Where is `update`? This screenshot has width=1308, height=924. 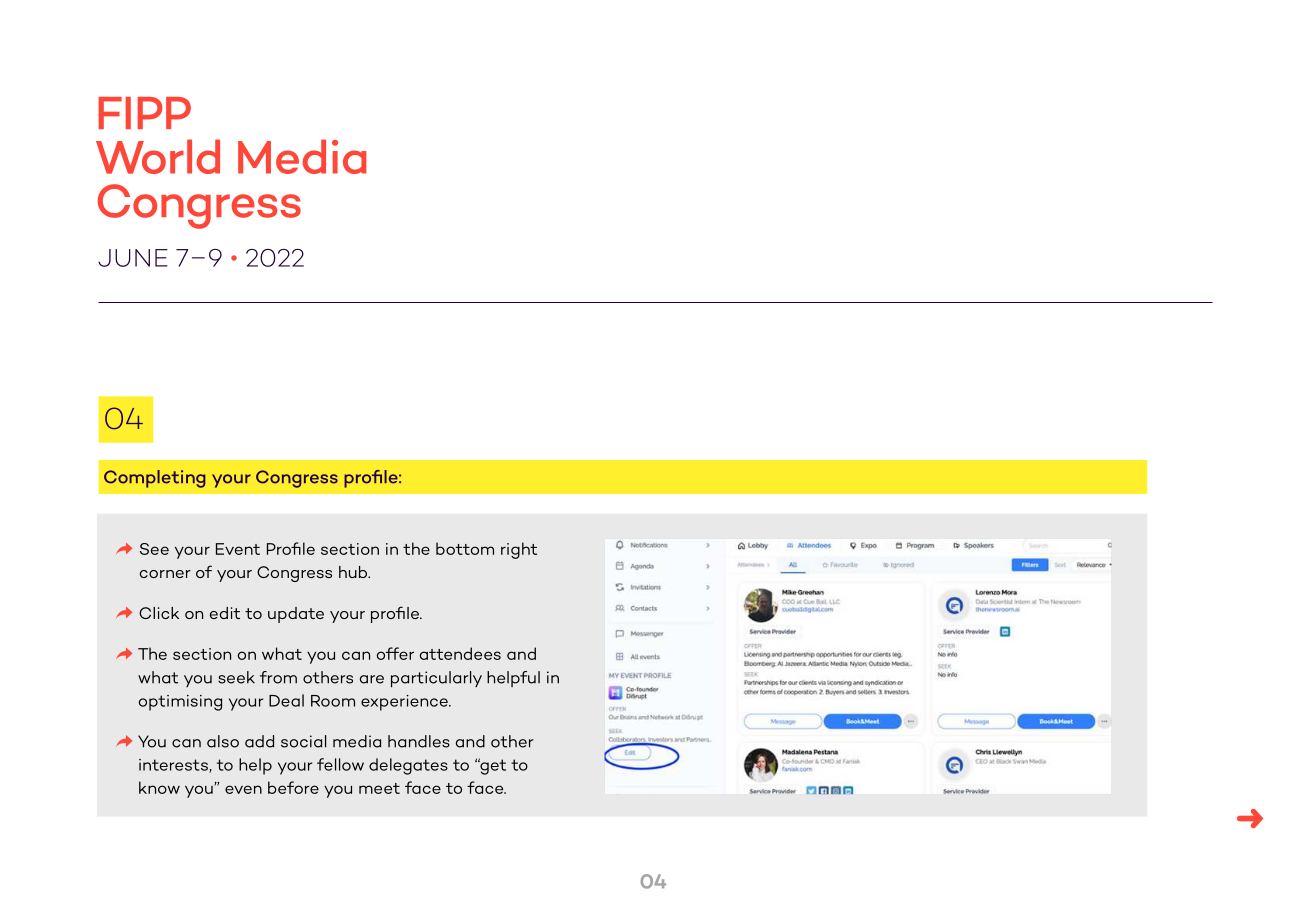 update is located at coordinates (296, 615).
